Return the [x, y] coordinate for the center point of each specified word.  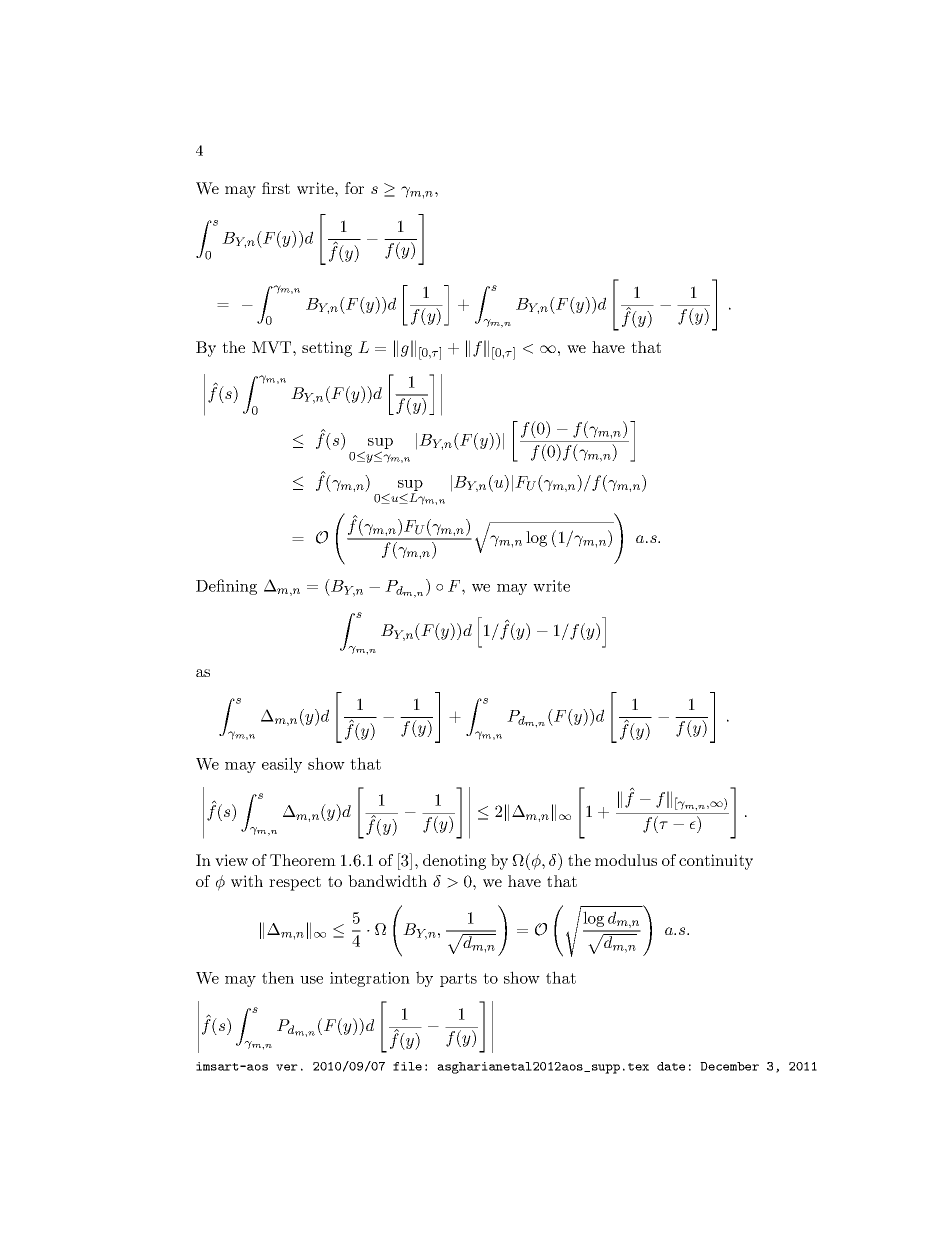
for [354, 188]
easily [282, 765]
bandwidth [387, 881]
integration [370, 979]
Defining [226, 587]
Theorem [303, 860]
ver [287, 1067]
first [276, 188]
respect [295, 883]
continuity [716, 862]
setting [327, 349]
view [231, 860]
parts [458, 980]
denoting [454, 862]
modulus [626, 860]
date [671, 1066]
